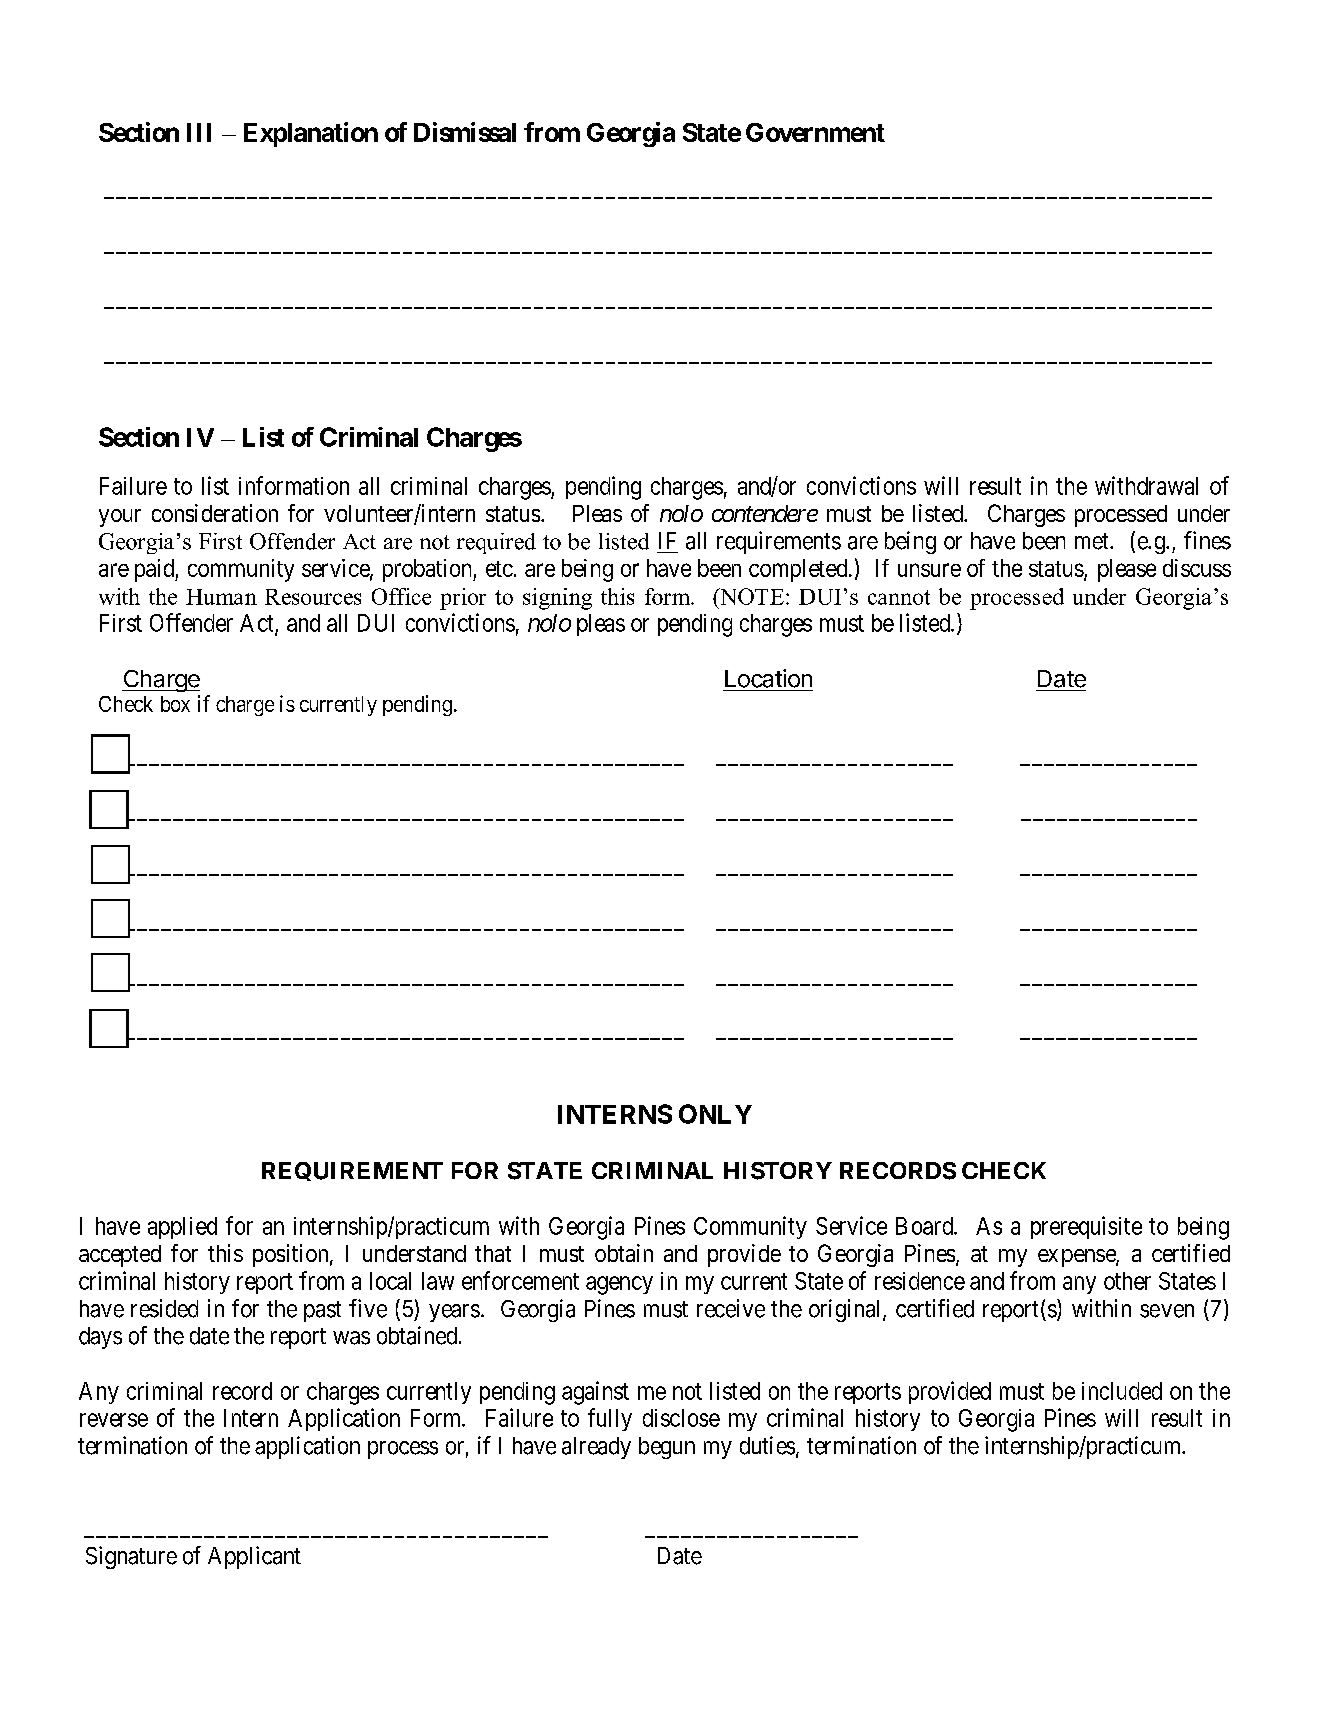 The image size is (1328, 1719). I want to click on Location, so click(768, 678).
